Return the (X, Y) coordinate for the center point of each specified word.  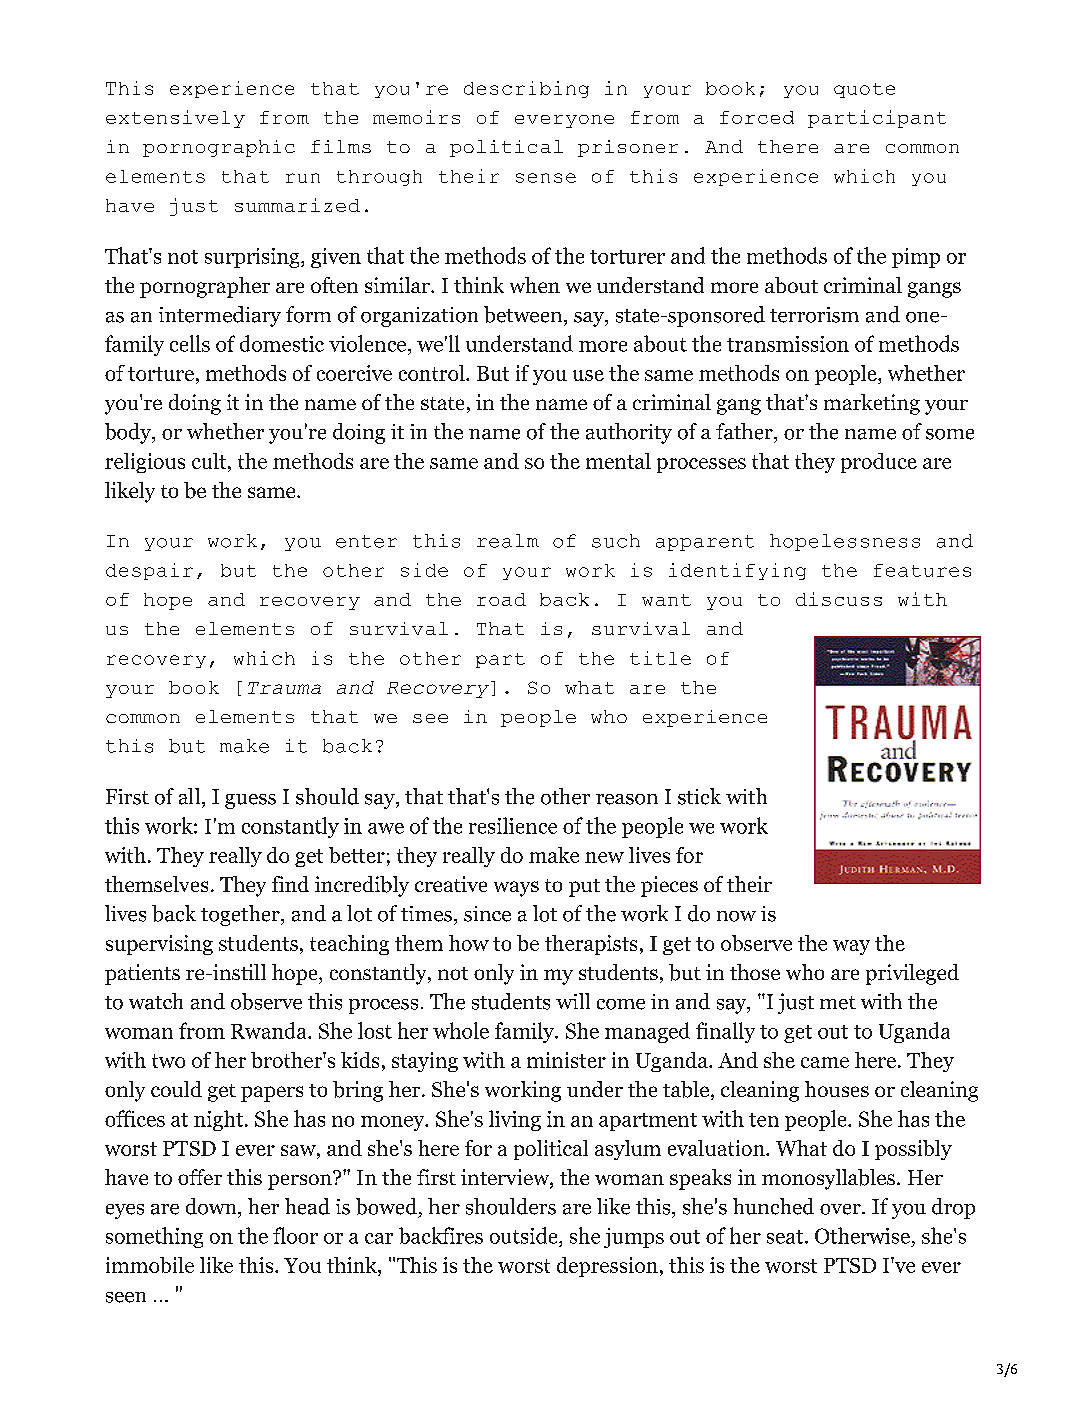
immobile (150, 1265)
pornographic (219, 148)
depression (607, 1267)
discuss (839, 599)
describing (526, 89)
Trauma (284, 688)
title (660, 658)
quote (864, 90)
